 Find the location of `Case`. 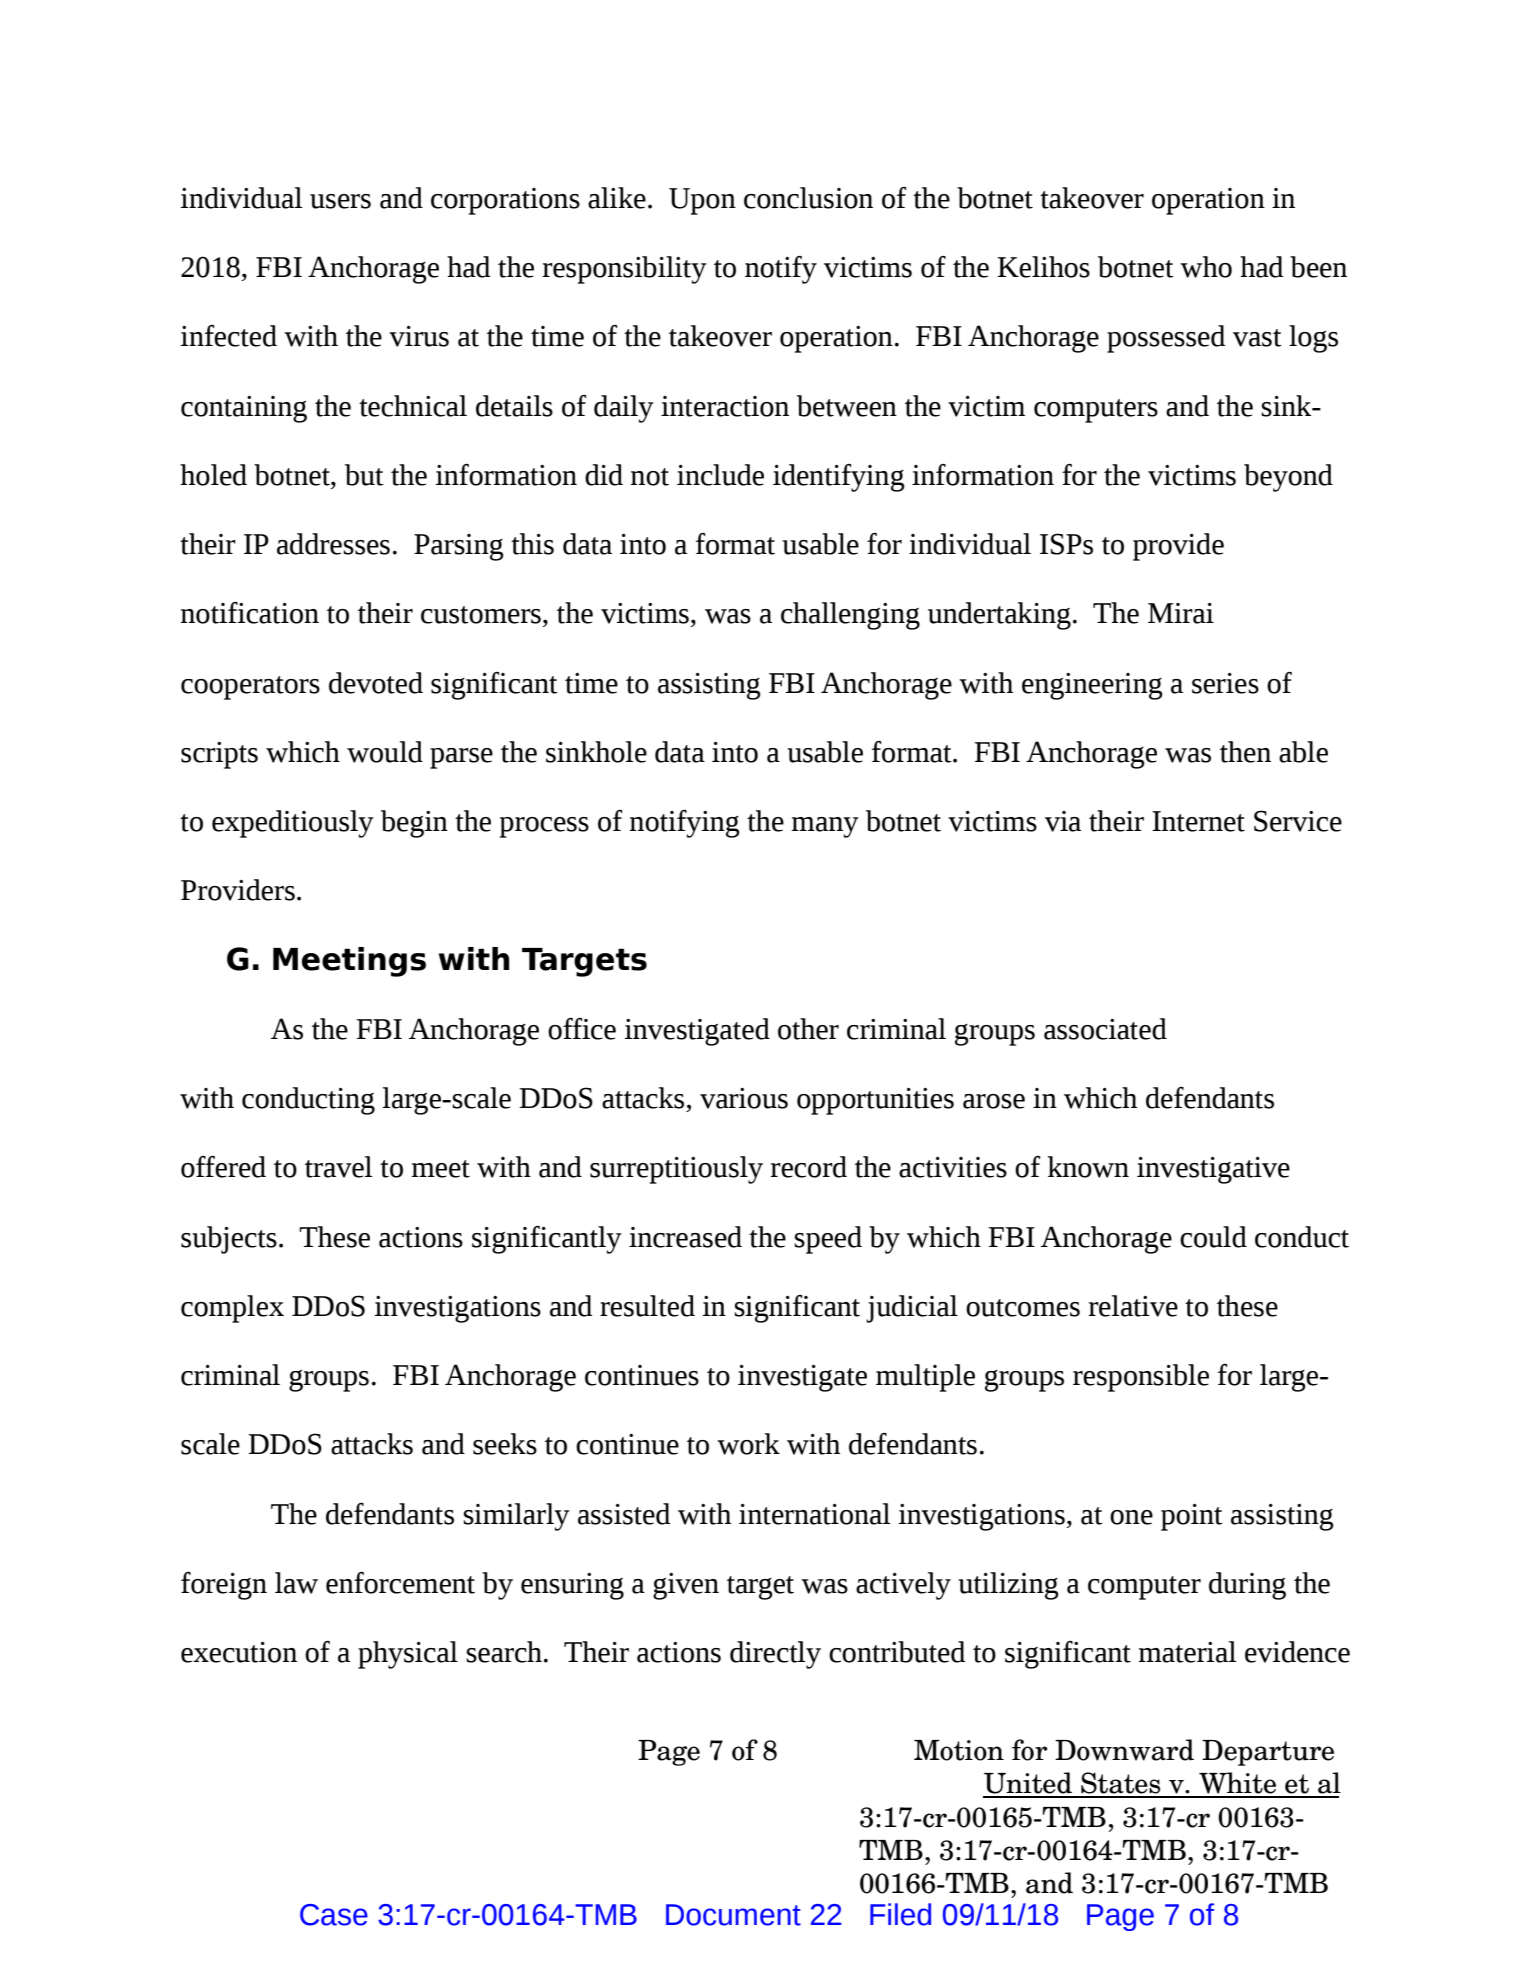

Case is located at coordinates (334, 1915).
